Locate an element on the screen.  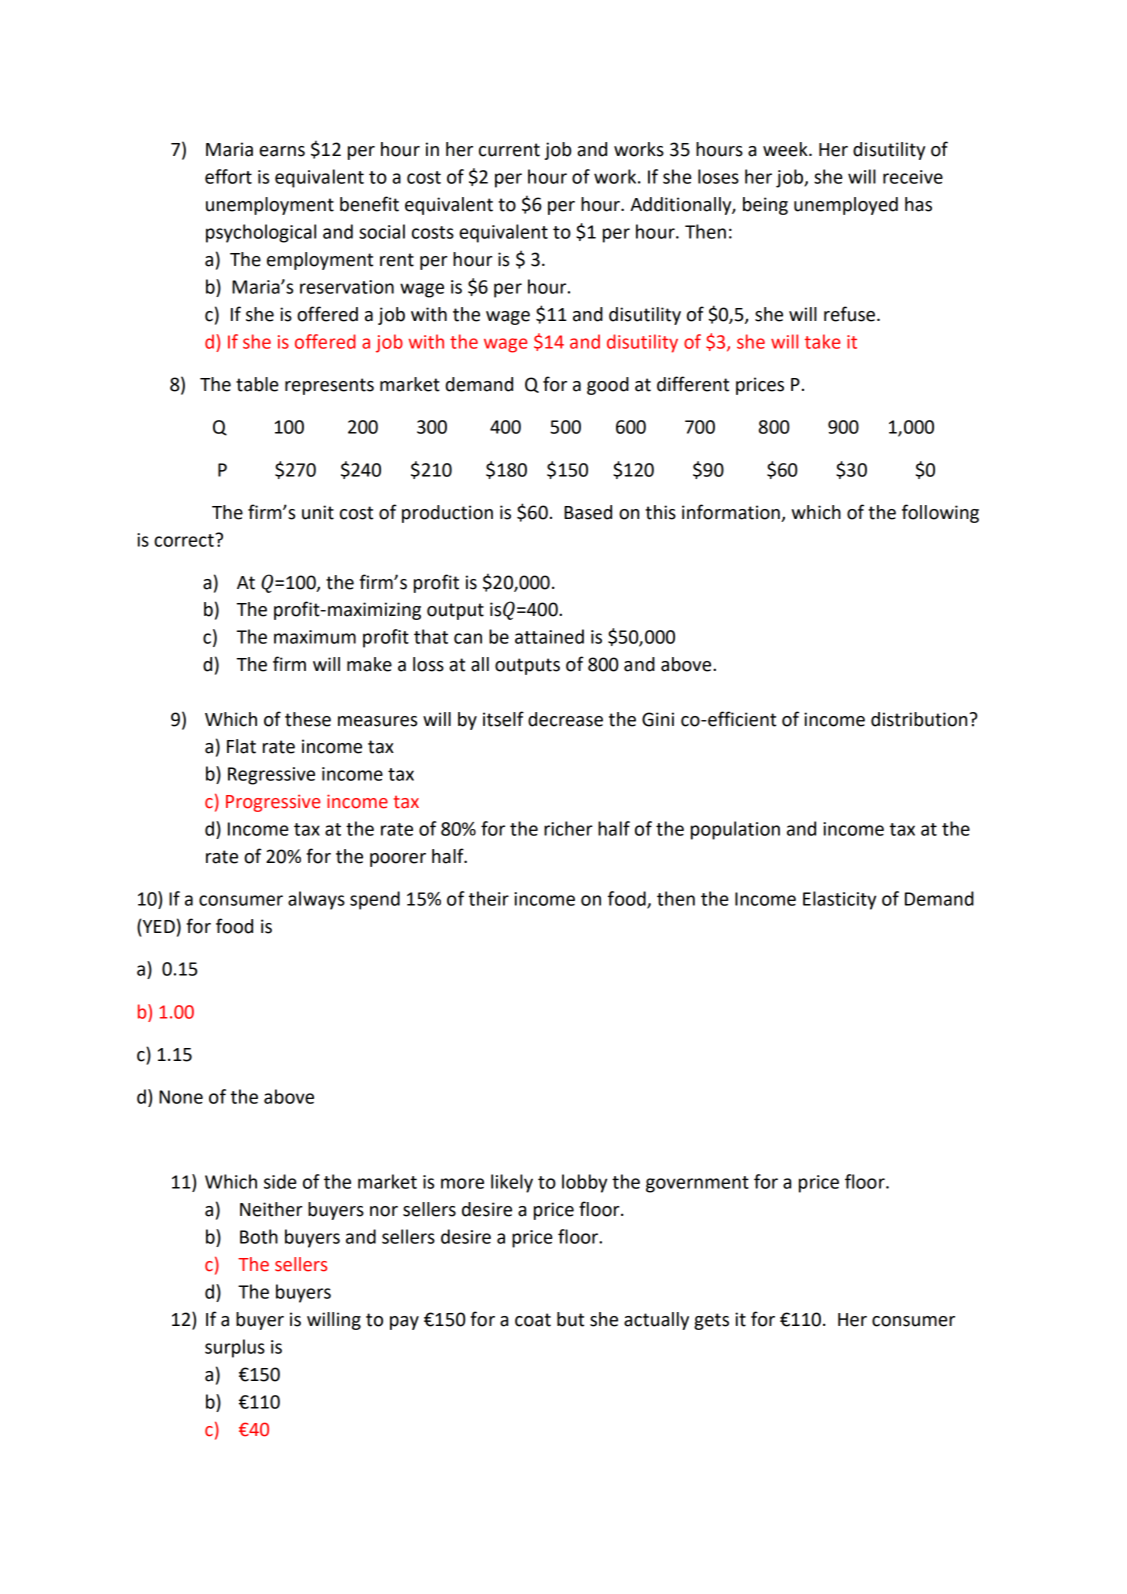
unemployed is located at coordinates (846, 206).
